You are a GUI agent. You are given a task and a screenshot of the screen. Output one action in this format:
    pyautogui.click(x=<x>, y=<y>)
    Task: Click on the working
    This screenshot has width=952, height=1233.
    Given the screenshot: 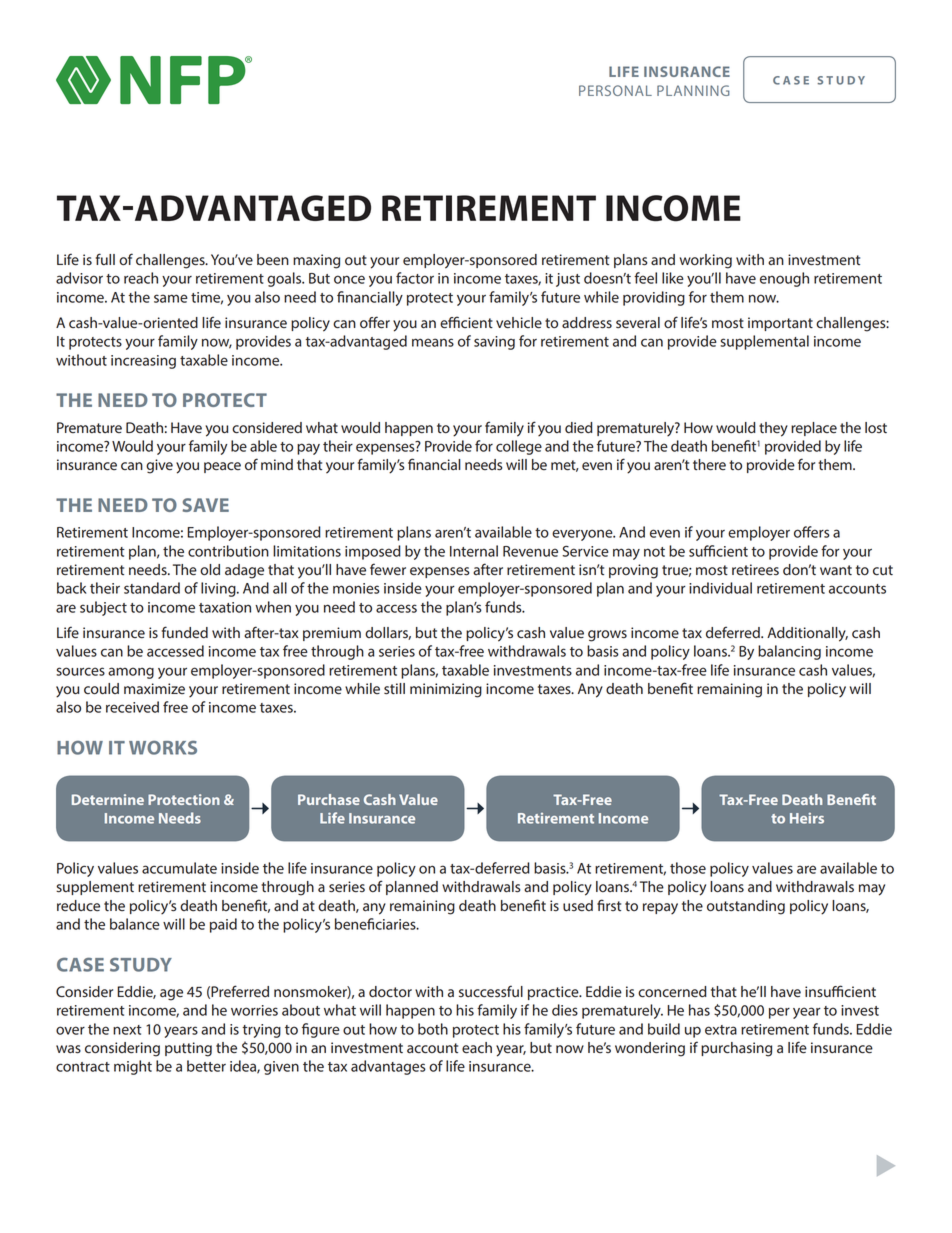 What is the action you would take?
    pyautogui.click(x=706, y=261)
